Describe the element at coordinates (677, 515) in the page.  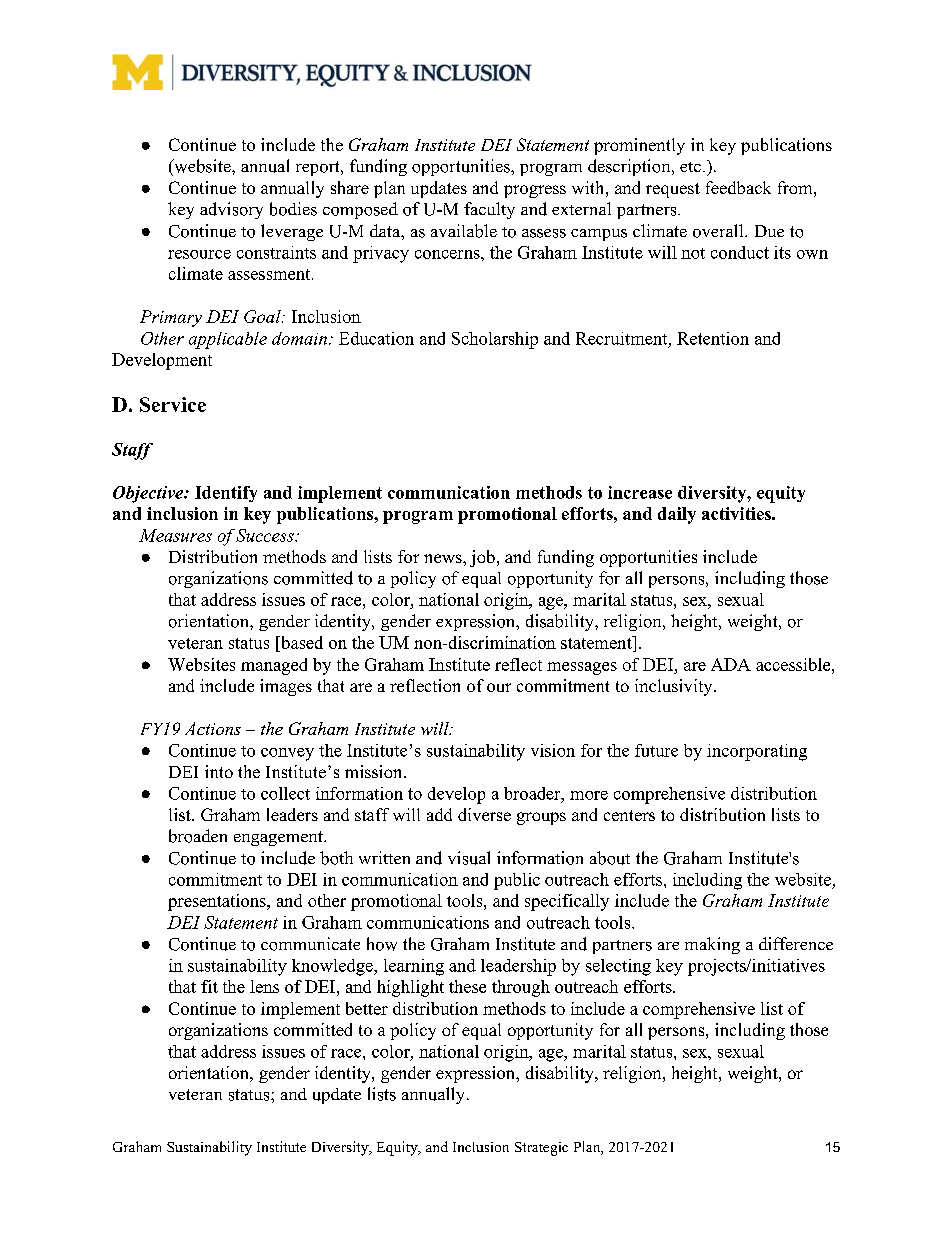
I see `daily` at that location.
